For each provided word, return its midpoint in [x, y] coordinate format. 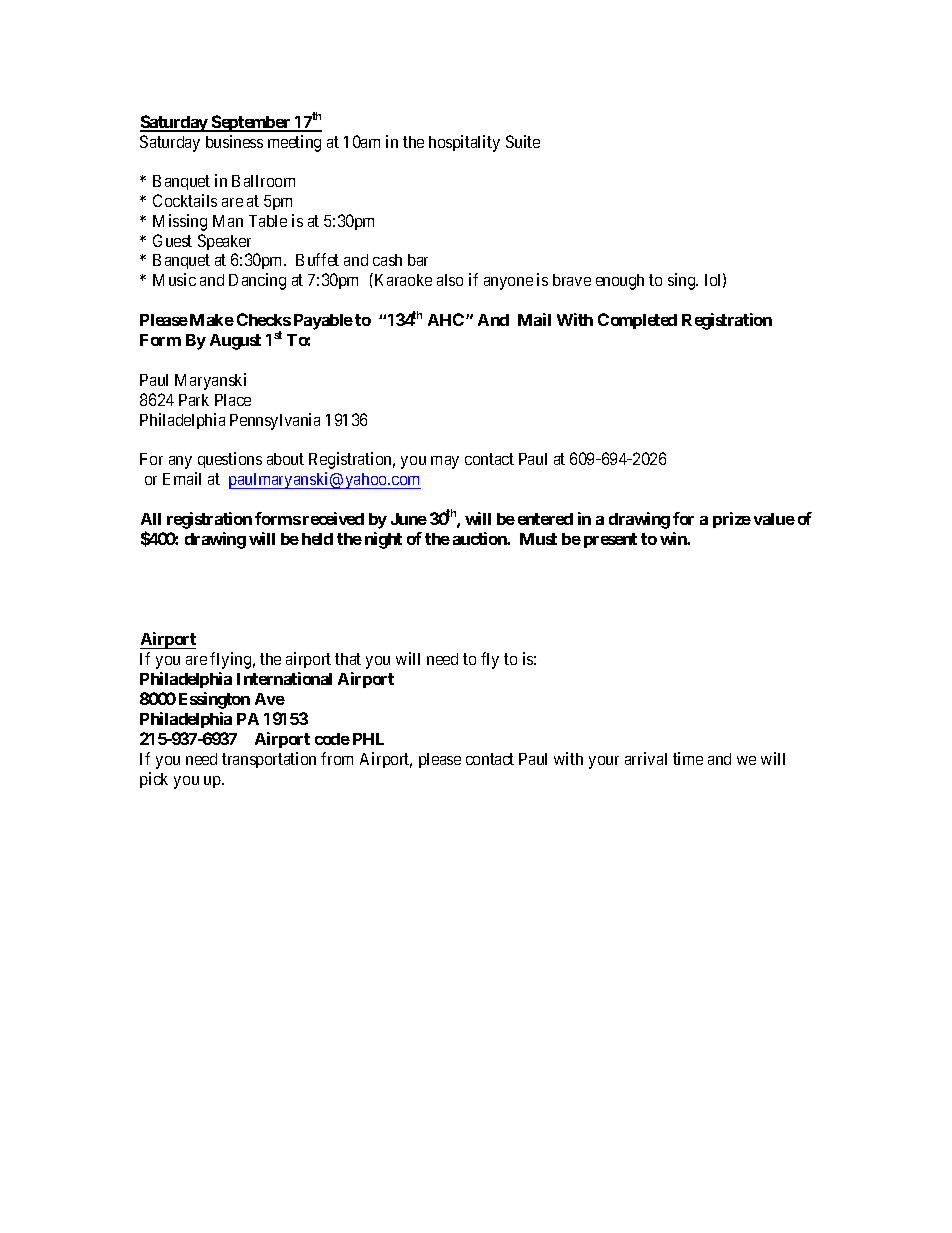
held [317, 539]
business [234, 141]
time [688, 758]
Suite [523, 141]
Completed [637, 321]
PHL [368, 739]
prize [732, 520]
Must [538, 539]
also [450, 280]
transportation [269, 760]
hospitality [464, 143]
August [235, 342]
